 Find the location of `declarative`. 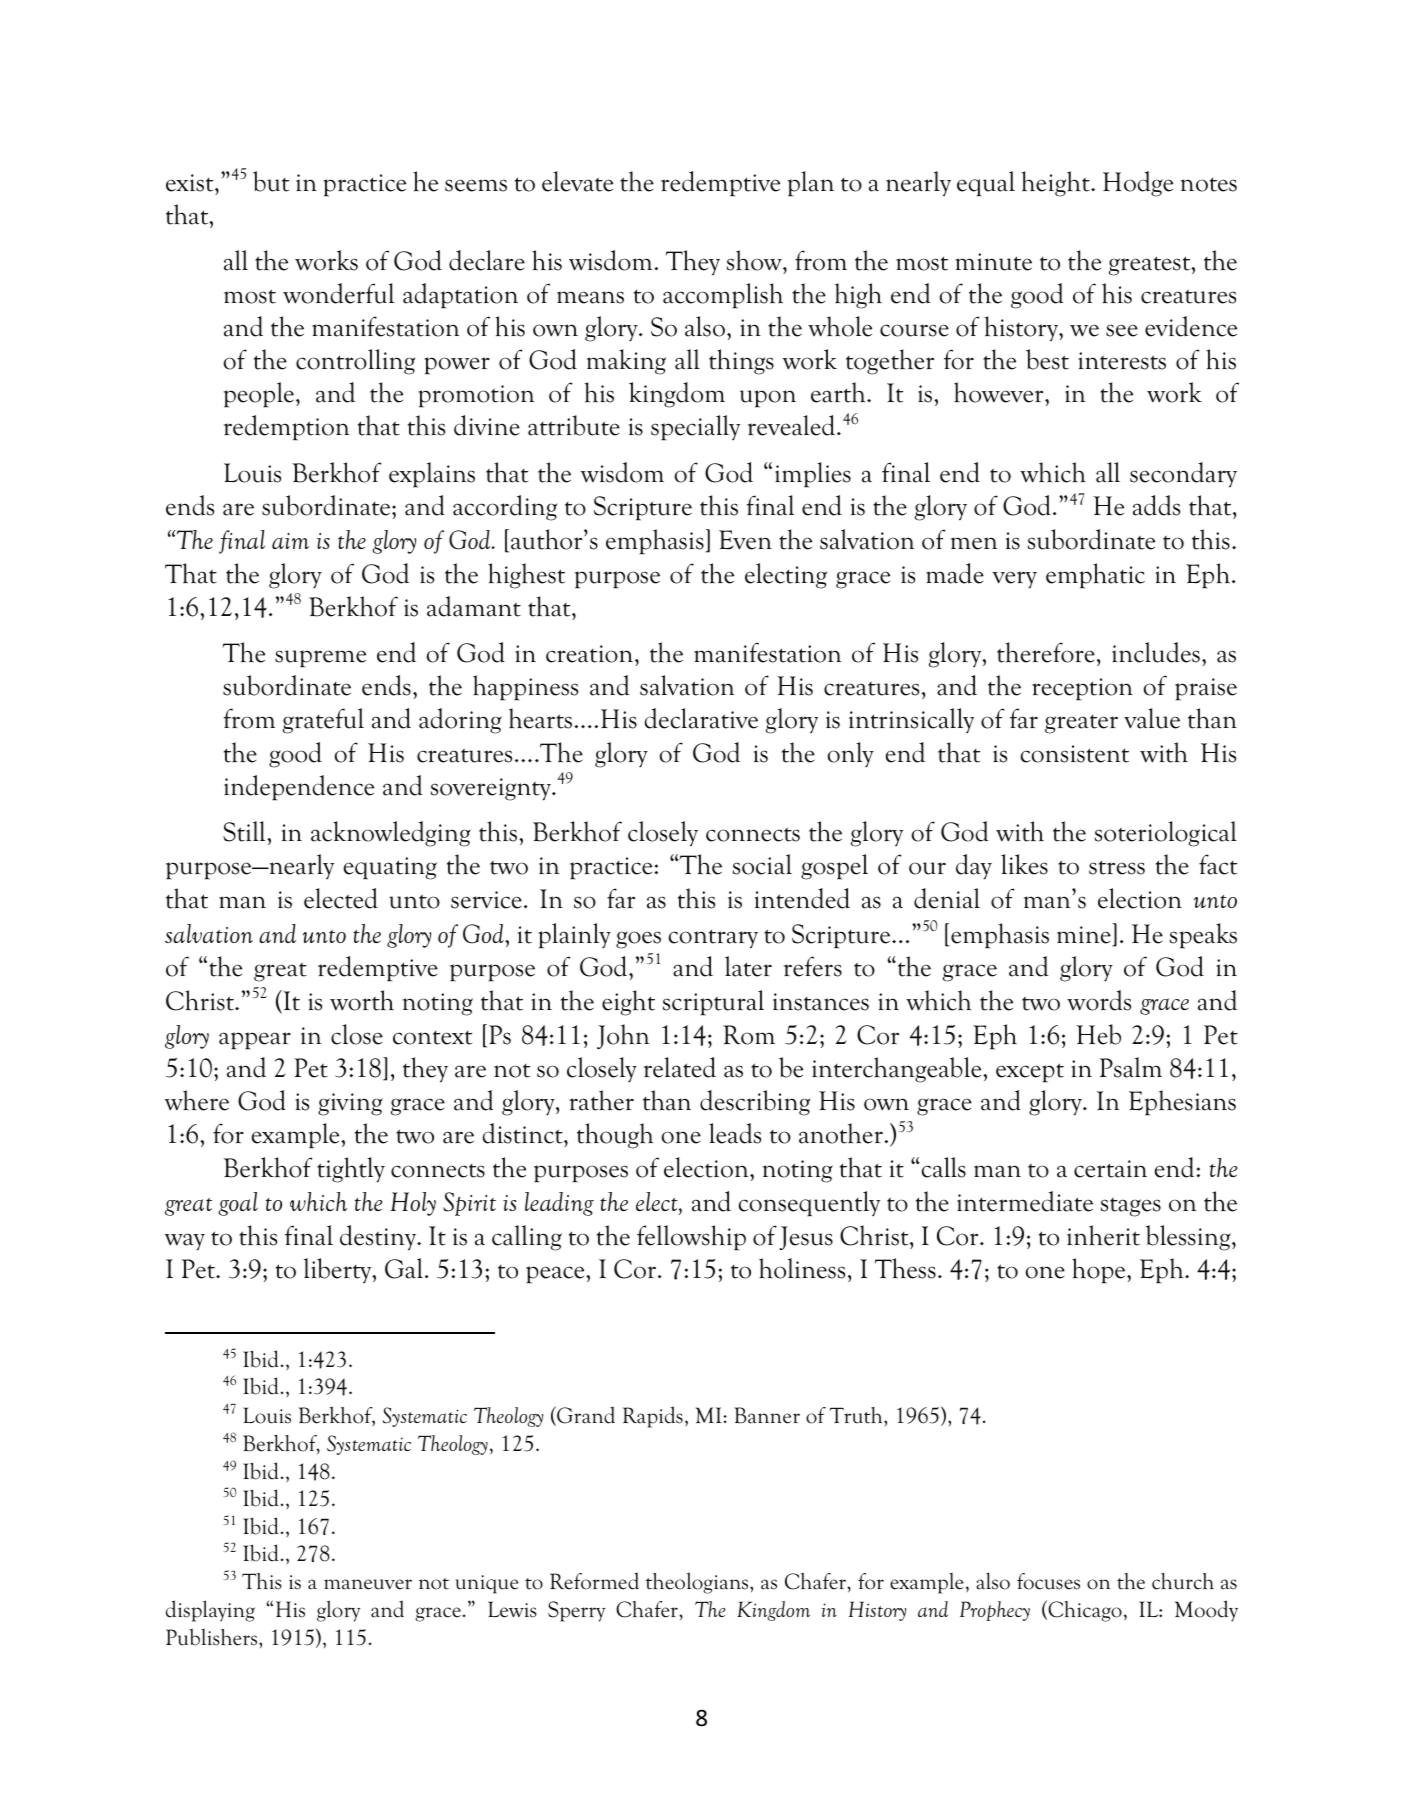

declarative is located at coordinates (701, 718).
